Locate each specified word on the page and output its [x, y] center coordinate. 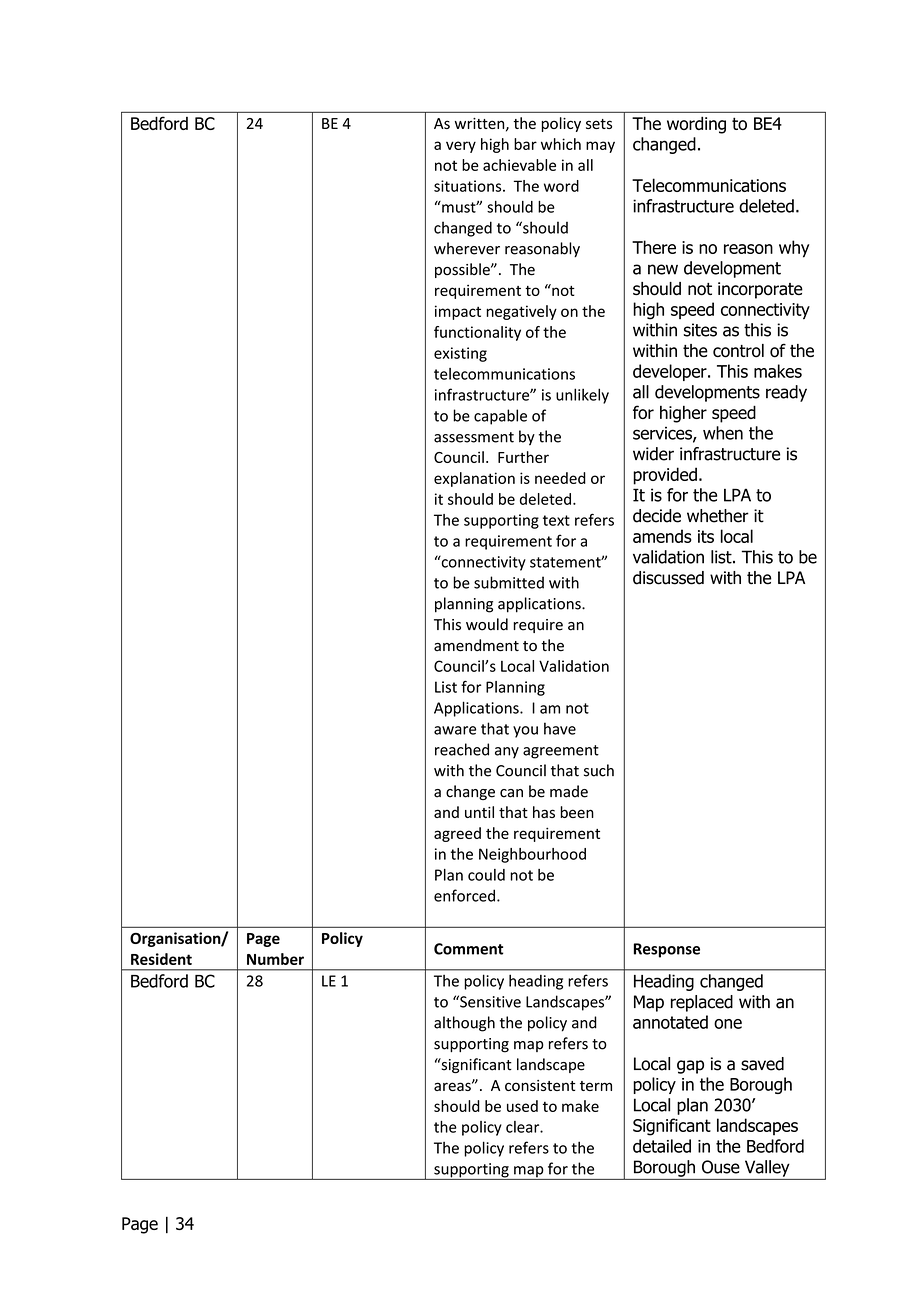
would [487, 624]
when [723, 433]
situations [469, 186]
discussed [668, 578]
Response [667, 950]
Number [275, 959]
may [600, 147]
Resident [161, 959]
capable [500, 417]
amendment [476, 645]
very [461, 147]
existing [460, 354]
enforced [464, 895]
